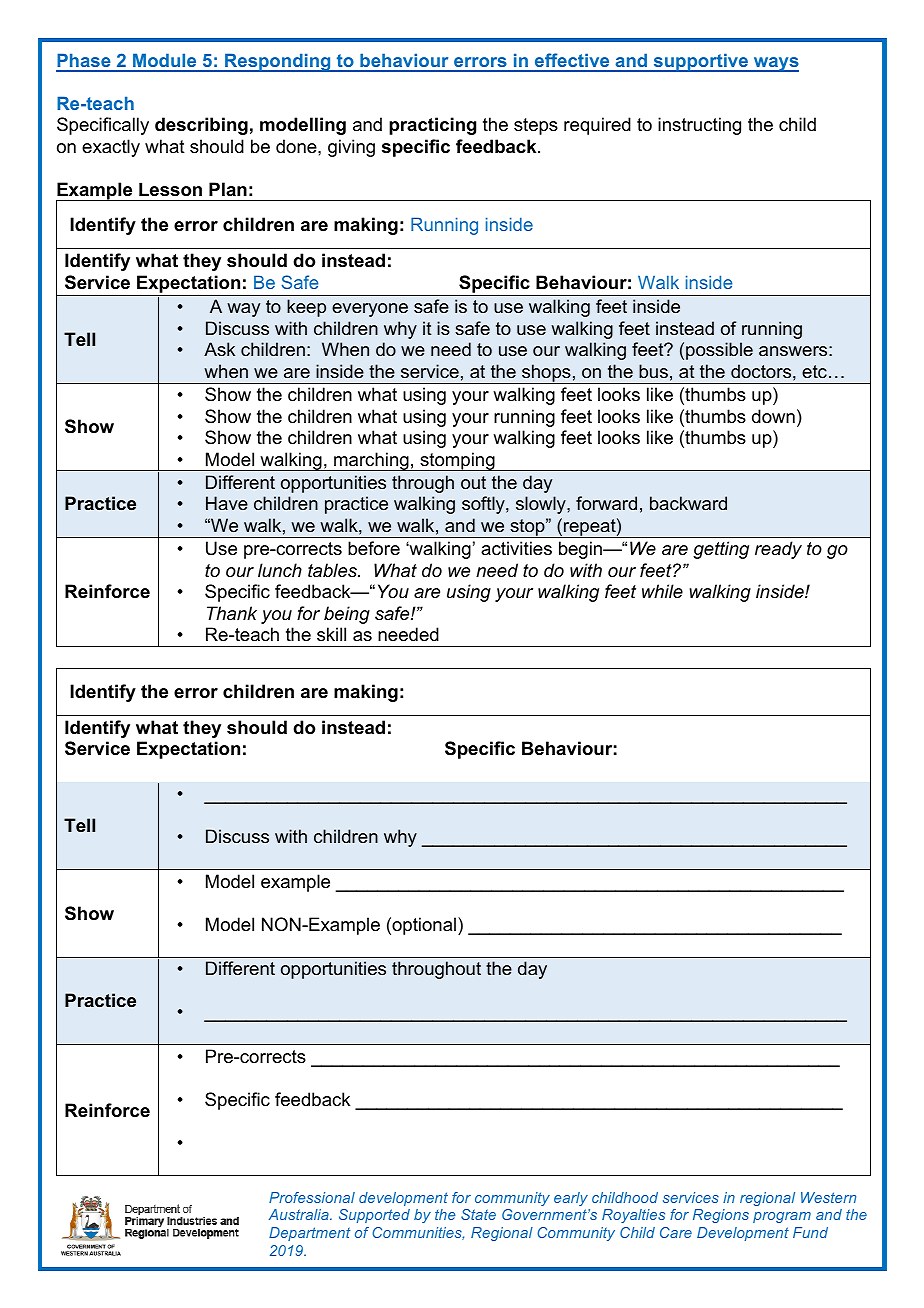 The image size is (924, 1308). I want to click on Thank, so click(232, 613).
